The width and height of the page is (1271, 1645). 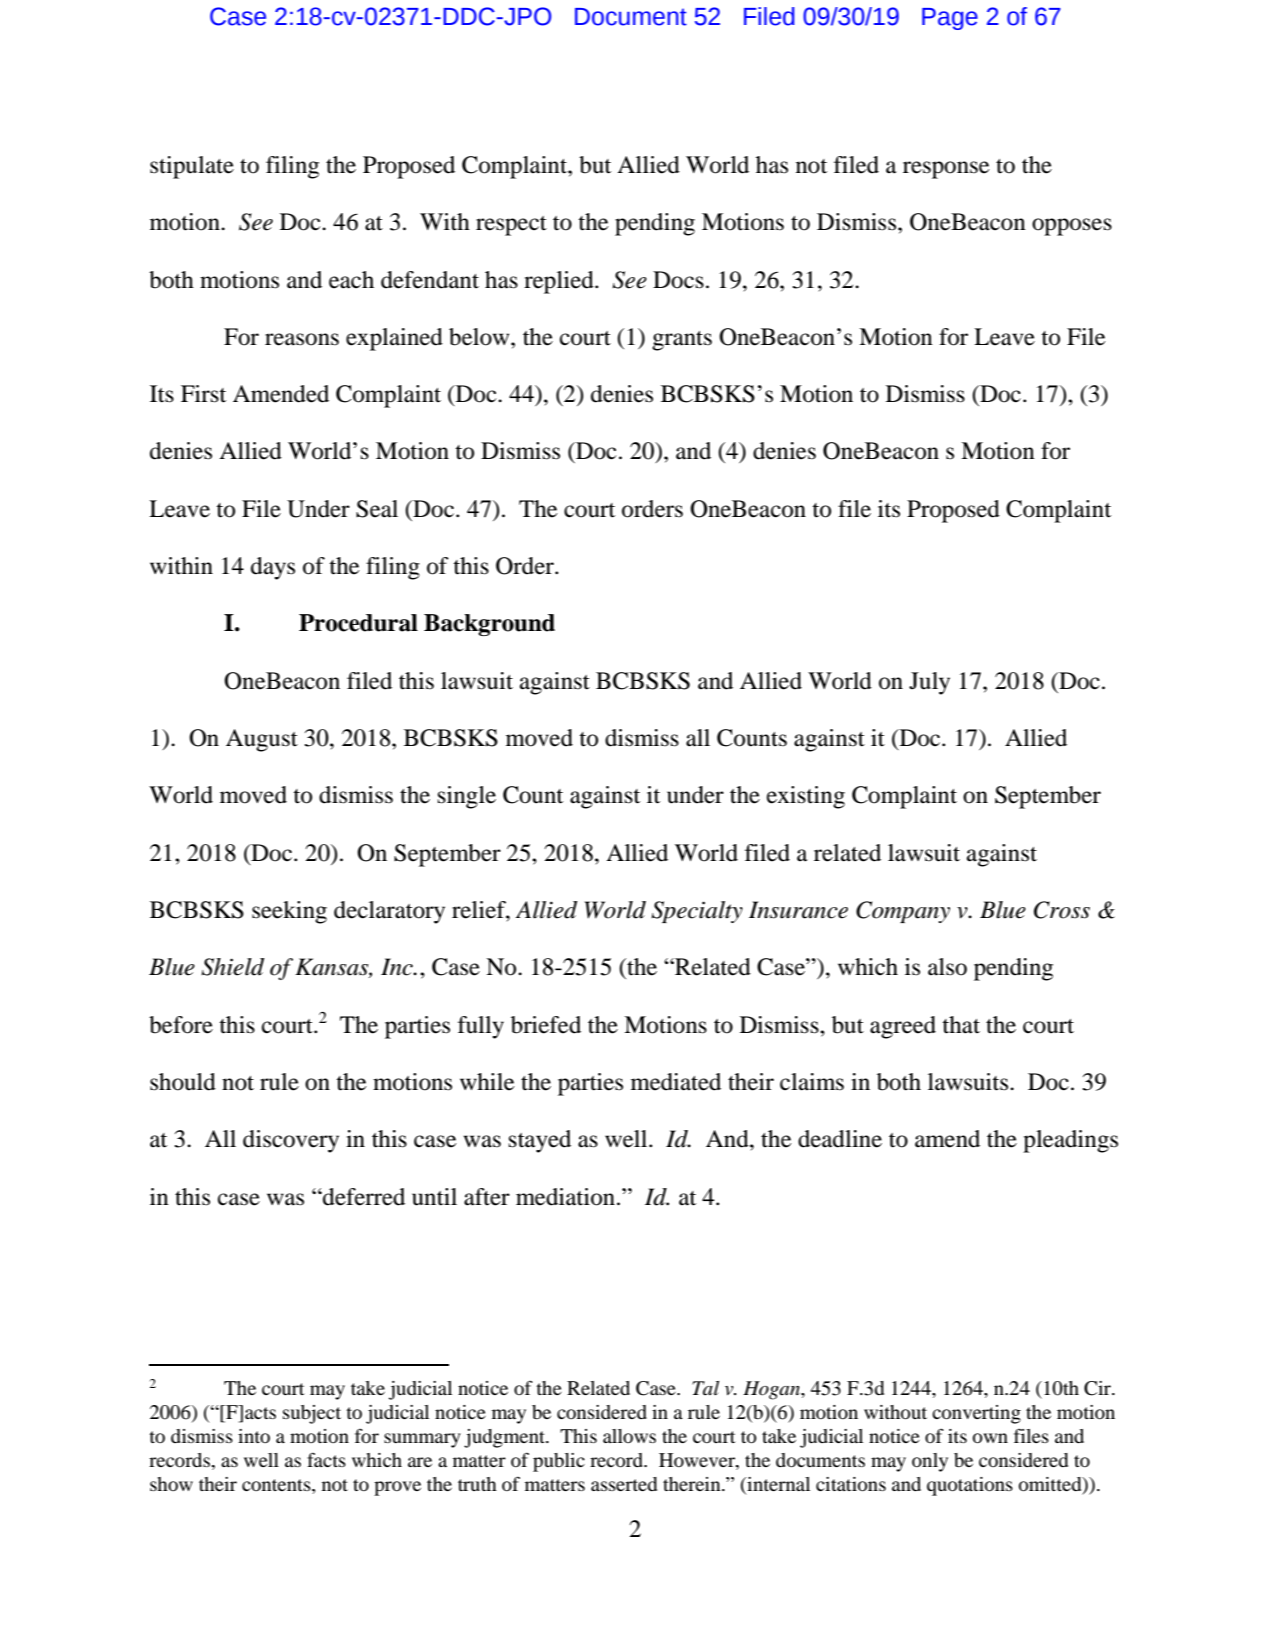 I want to click on that, so click(x=961, y=1025).
